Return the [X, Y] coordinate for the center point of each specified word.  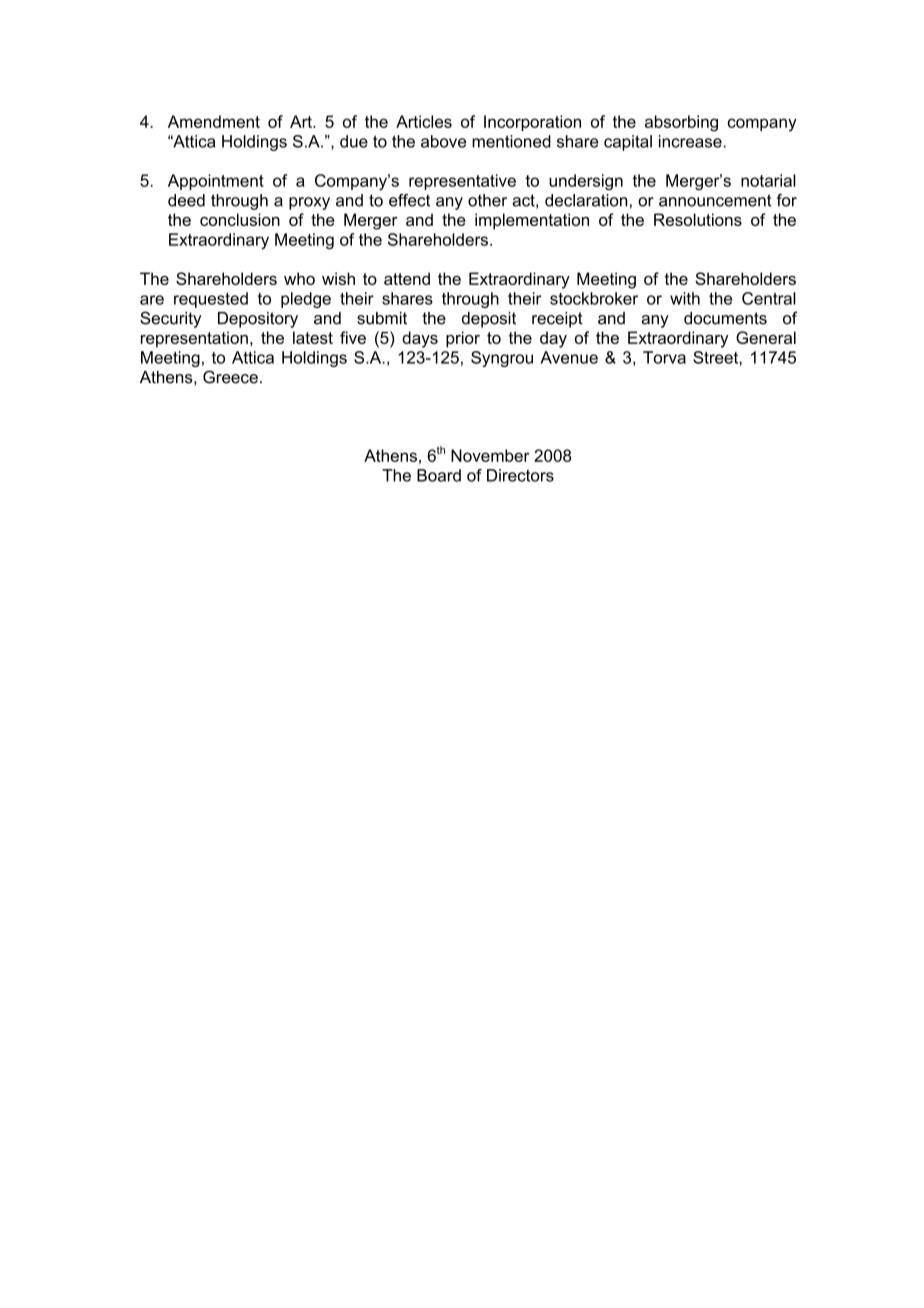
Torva [664, 357]
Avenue [569, 357]
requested [211, 300]
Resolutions [698, 219]
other [487, 200]
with [685, 298]
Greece [230, 377]
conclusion [240, 219]
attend [407, 278]
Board [439, 475]
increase [691, 141]
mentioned [511, 141]
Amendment [214, 121]
